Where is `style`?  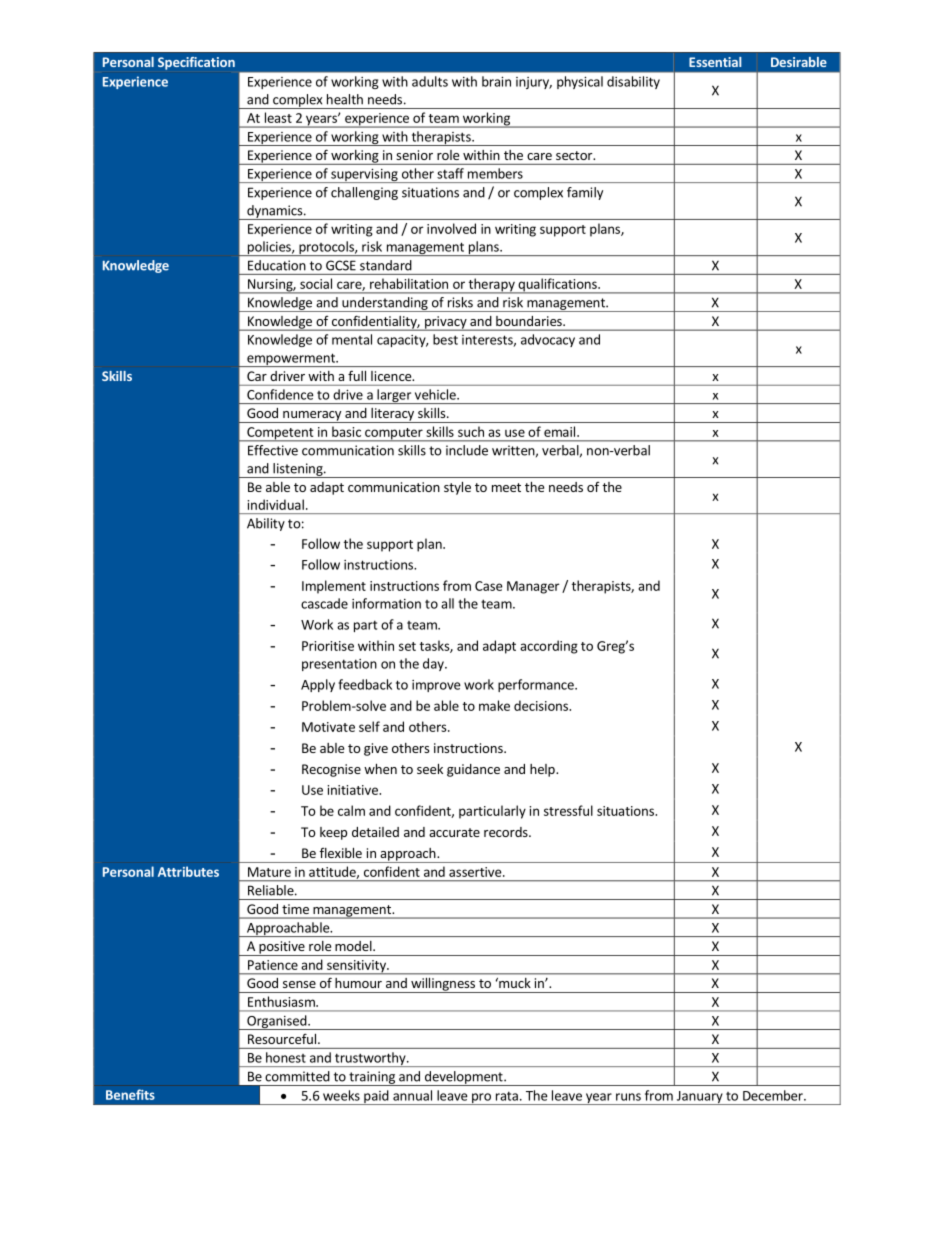 style is located at coordinates (457, 488).
